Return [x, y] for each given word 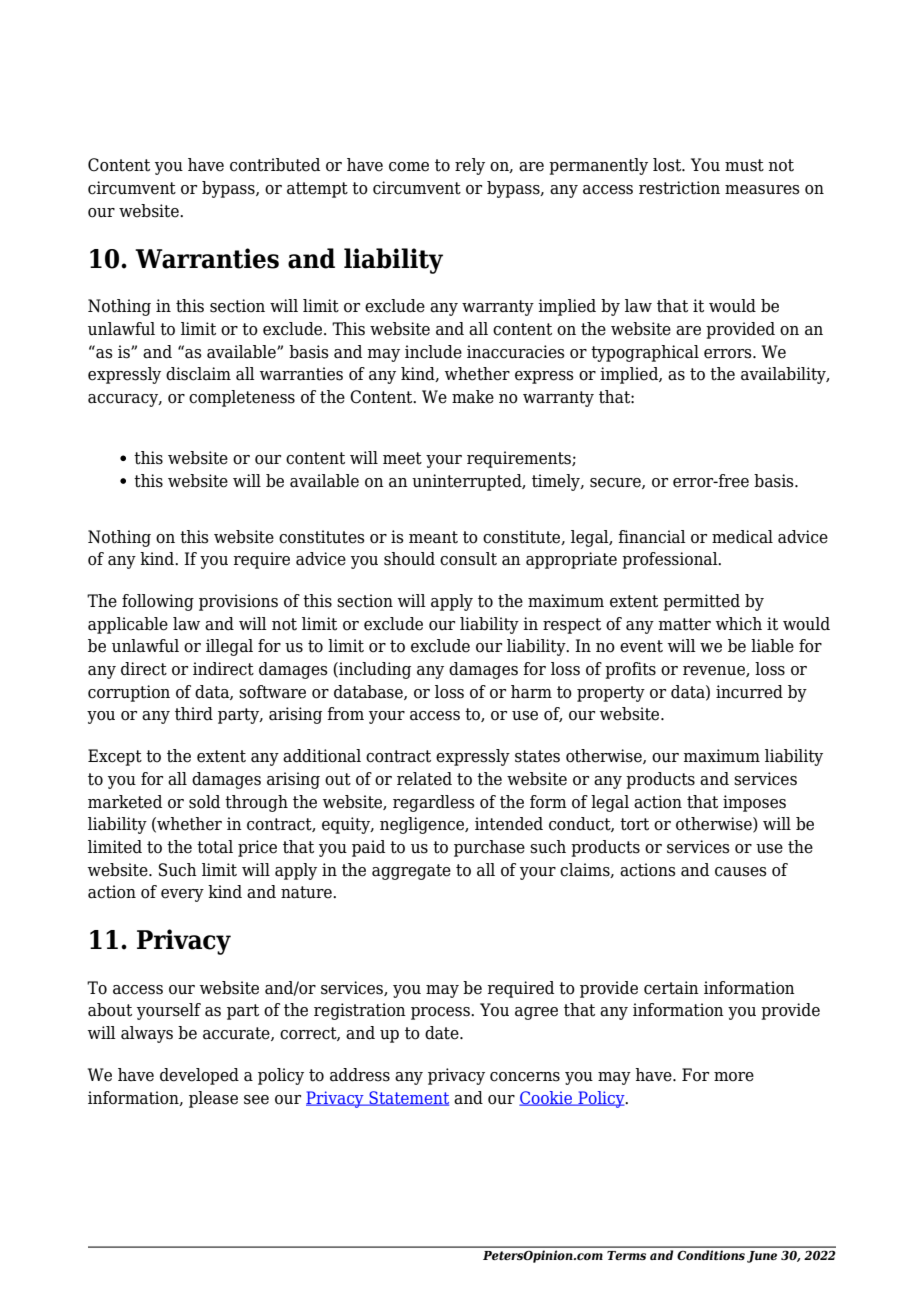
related [424, 779]
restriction [679, 188]
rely [470, 166]
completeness [242, 398]
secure [616, 483]
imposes [754, 803]
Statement [408, 1098]
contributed [275, 165]
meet [402, 458]
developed [199, 1076]
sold [204, 802]
